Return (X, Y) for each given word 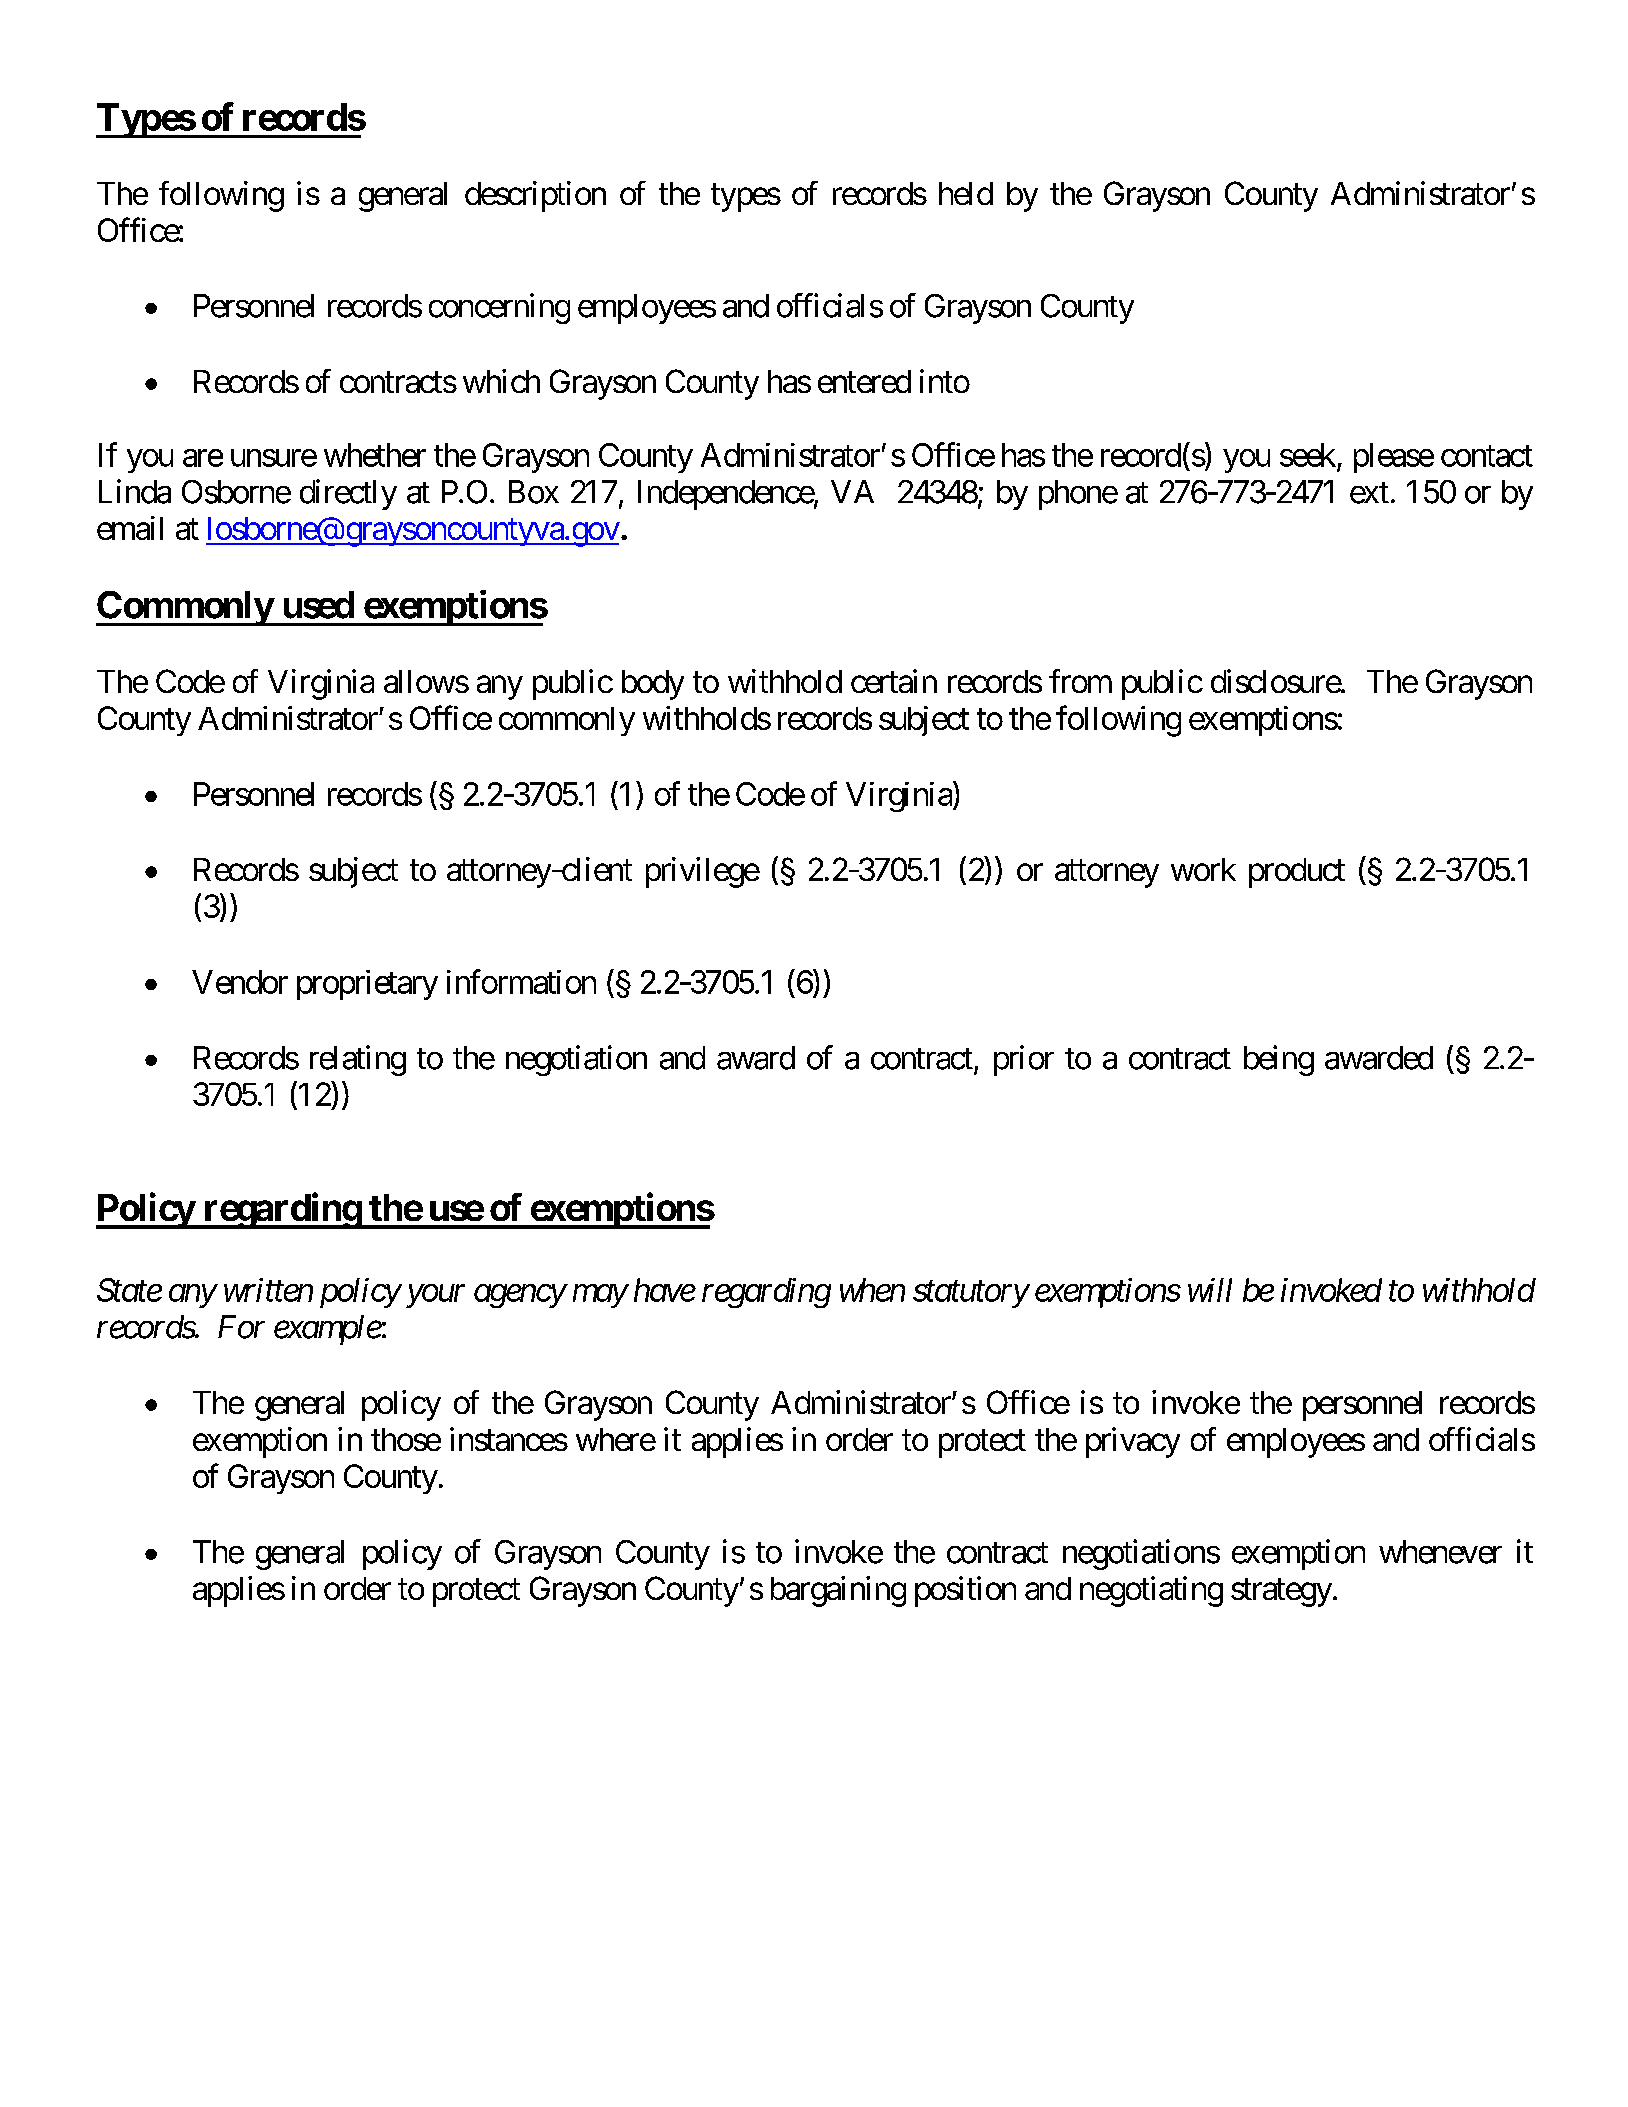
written (268, 1290)
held (966, 193)
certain (894, 681)
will (1210, 1290)
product (1297, 873)
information (521, 981)
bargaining (838, 1591)
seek (1308, 455)
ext (1369, 493)
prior (1024, 1060)
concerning (499, 308)
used (319, 605)
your (435, 1296)
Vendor (240, 982)
